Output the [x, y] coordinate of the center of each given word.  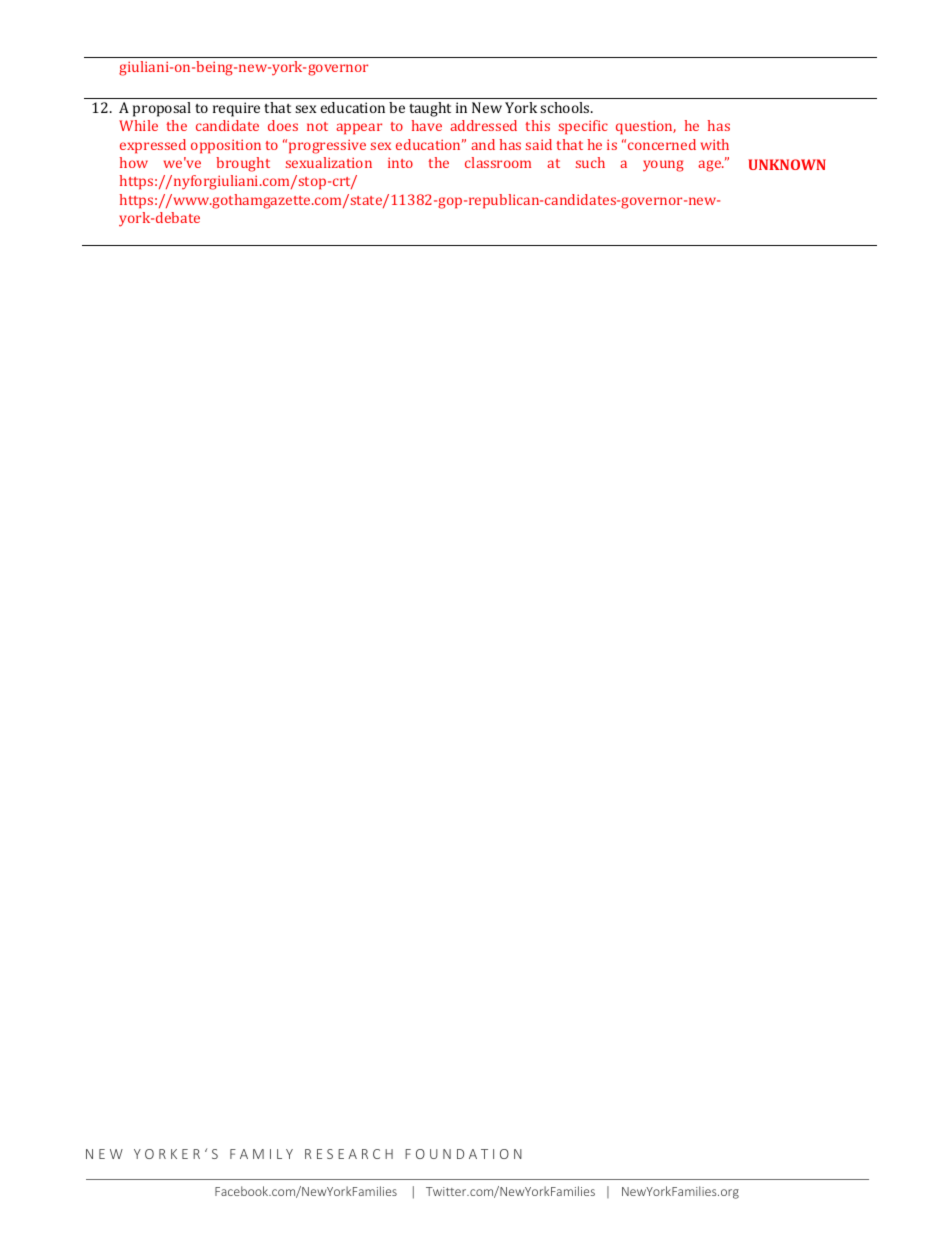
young [663, 166]
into [400, 162]
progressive [327, 146]
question [646, 127]
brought [243, 164]
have [427, 125]
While [138, 125]
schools [566, 107]
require [236, 109]
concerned [662, 144]
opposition [226, 146]
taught [430, 109]
